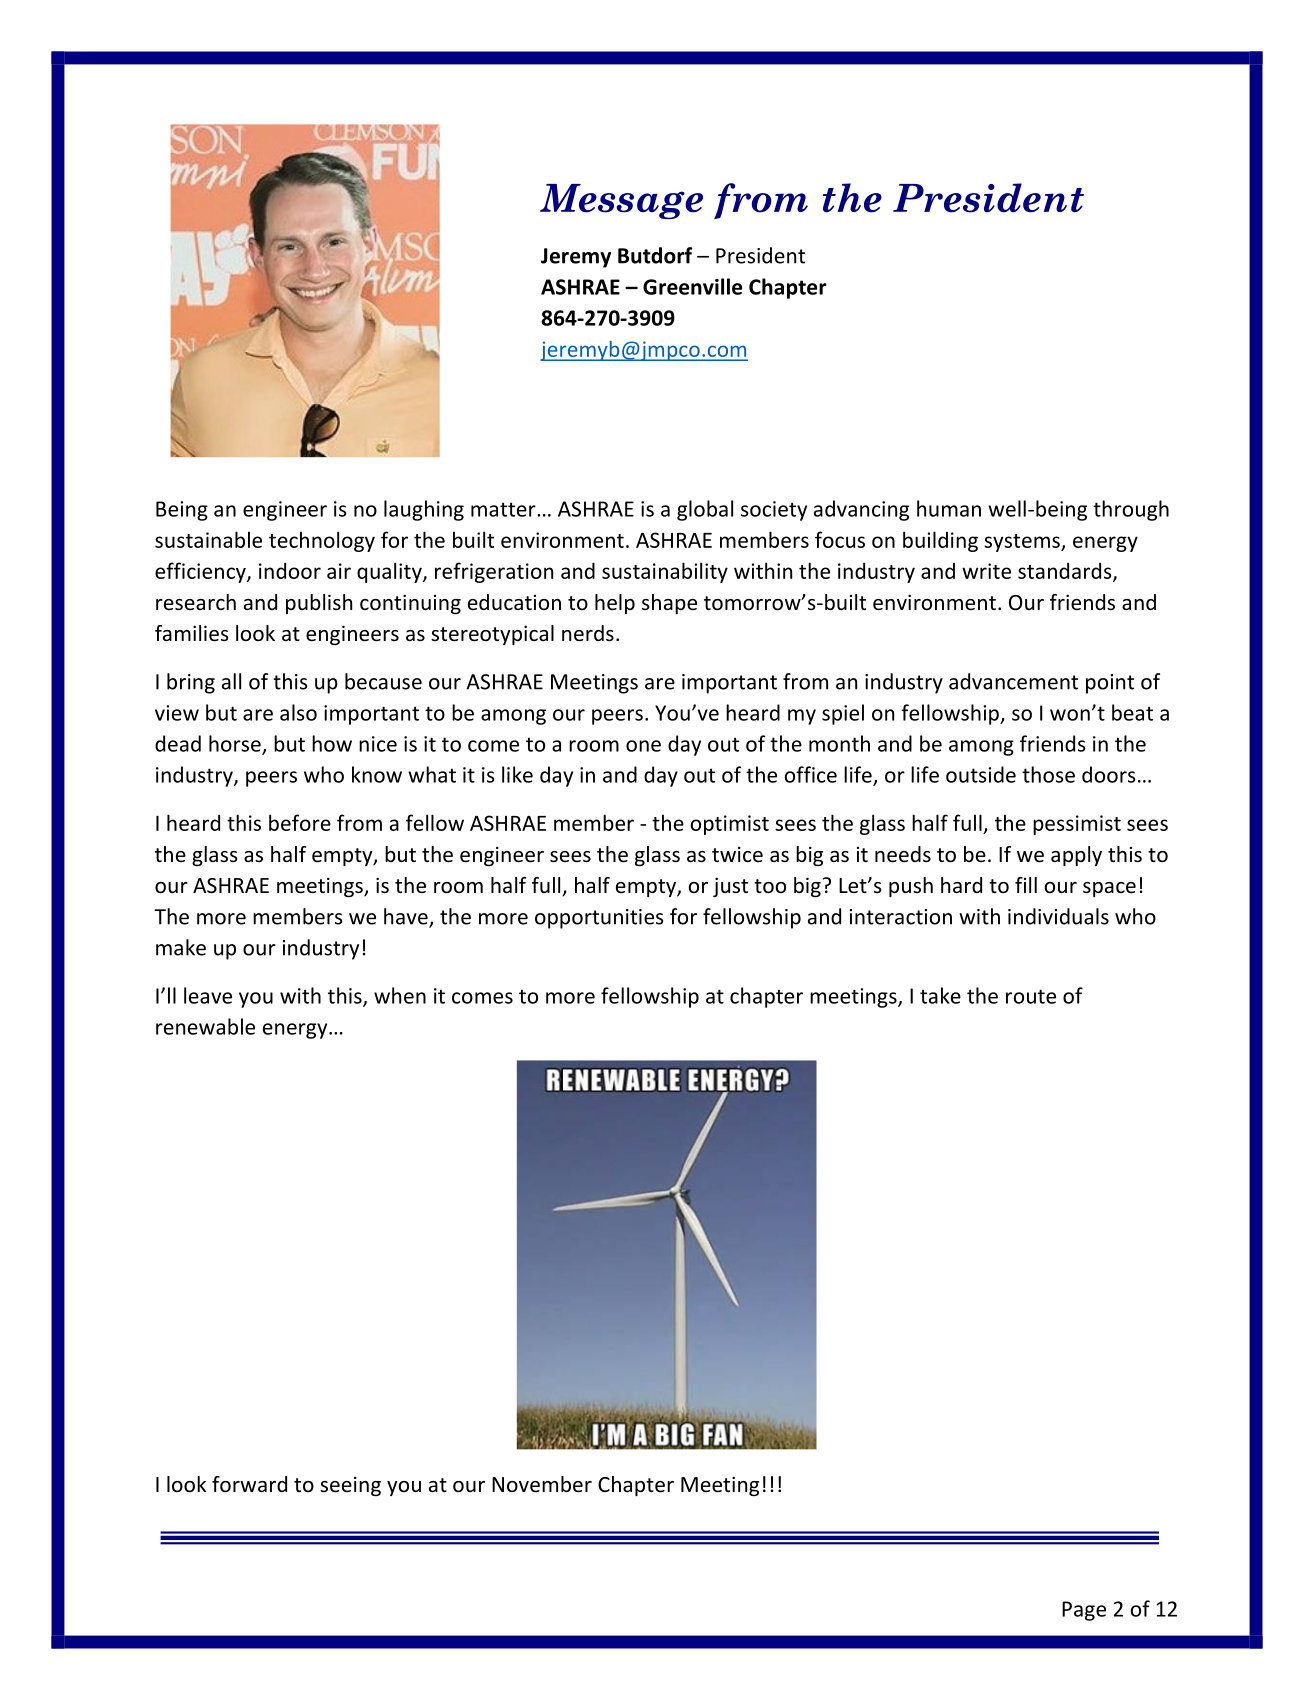 Image resolution: width=1314 pixels, height=1700 pixels. I want to click on human, so click(949, 508).
